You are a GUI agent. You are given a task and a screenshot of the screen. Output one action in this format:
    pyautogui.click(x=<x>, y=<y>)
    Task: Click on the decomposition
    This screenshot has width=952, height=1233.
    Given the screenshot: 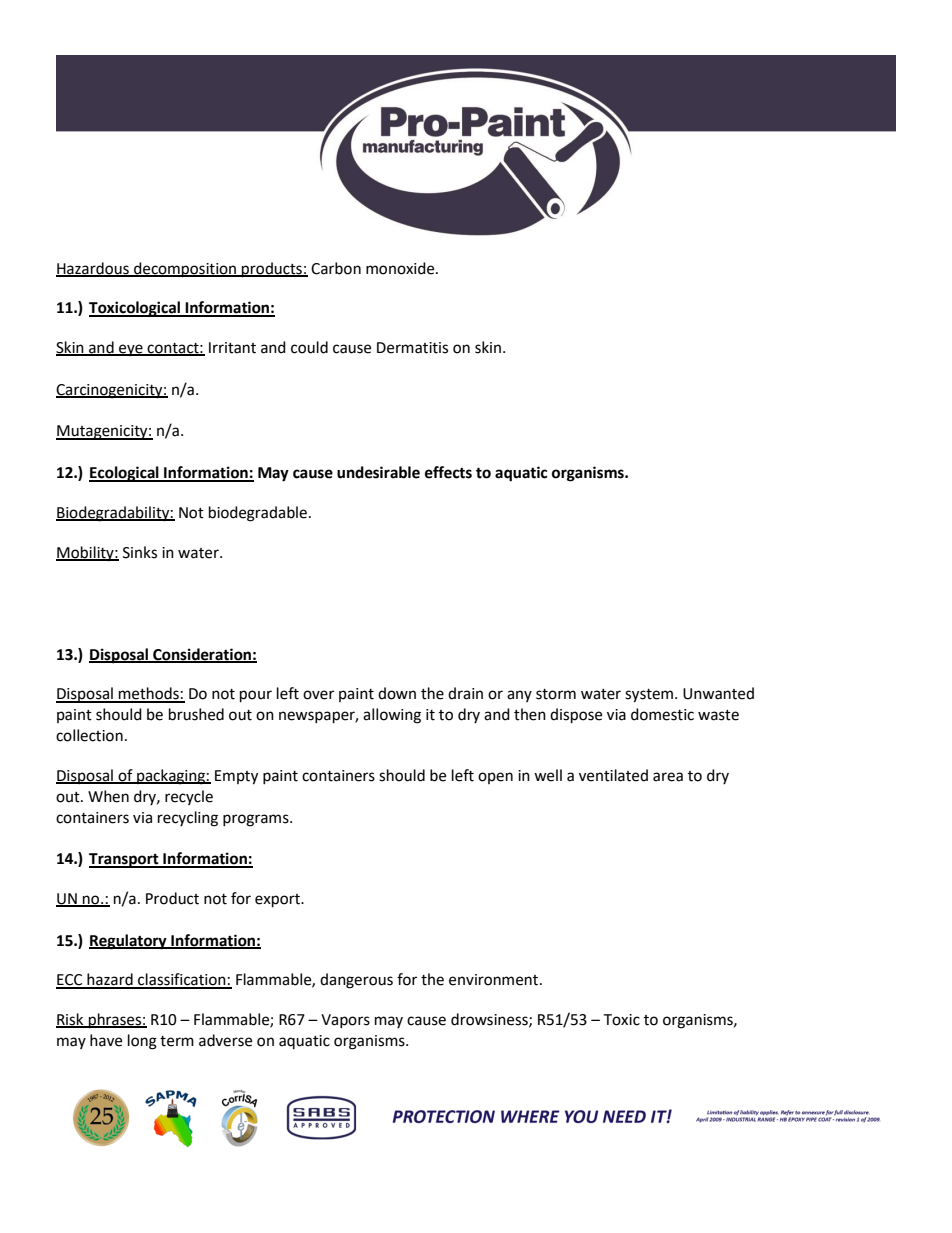 What is the action you would take?
    pyautogui.click(x=185, y=270)
